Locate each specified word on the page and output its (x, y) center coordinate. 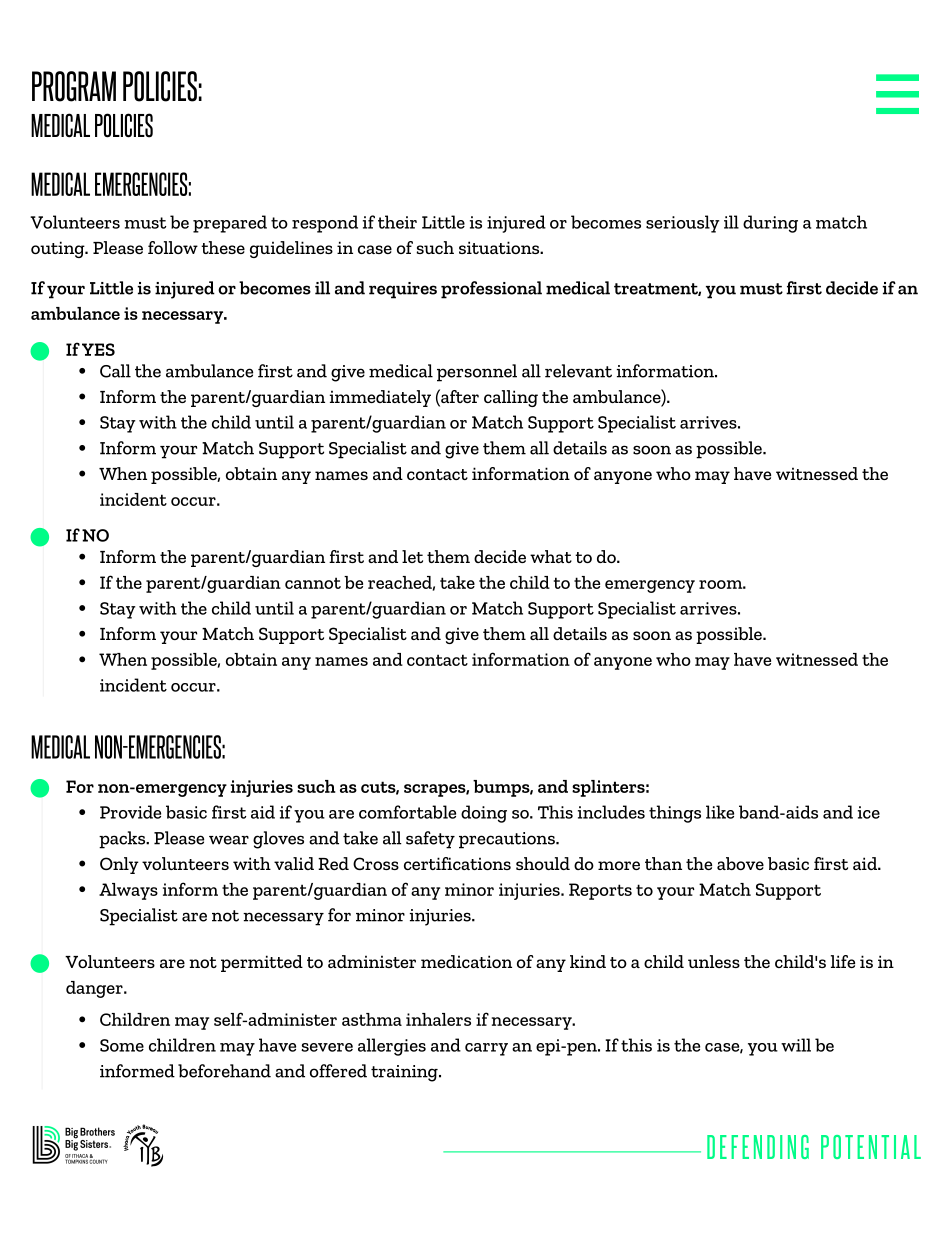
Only (119, 865)
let (412, 556)
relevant (578, 371)
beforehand (224, 1071)
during (770, 224)
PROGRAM (74, 86)
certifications (457, 863)
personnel (477, 373)
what (551, 556)
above (740, 863)
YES (98, 349)
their (397, 222)
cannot (313, 583)
